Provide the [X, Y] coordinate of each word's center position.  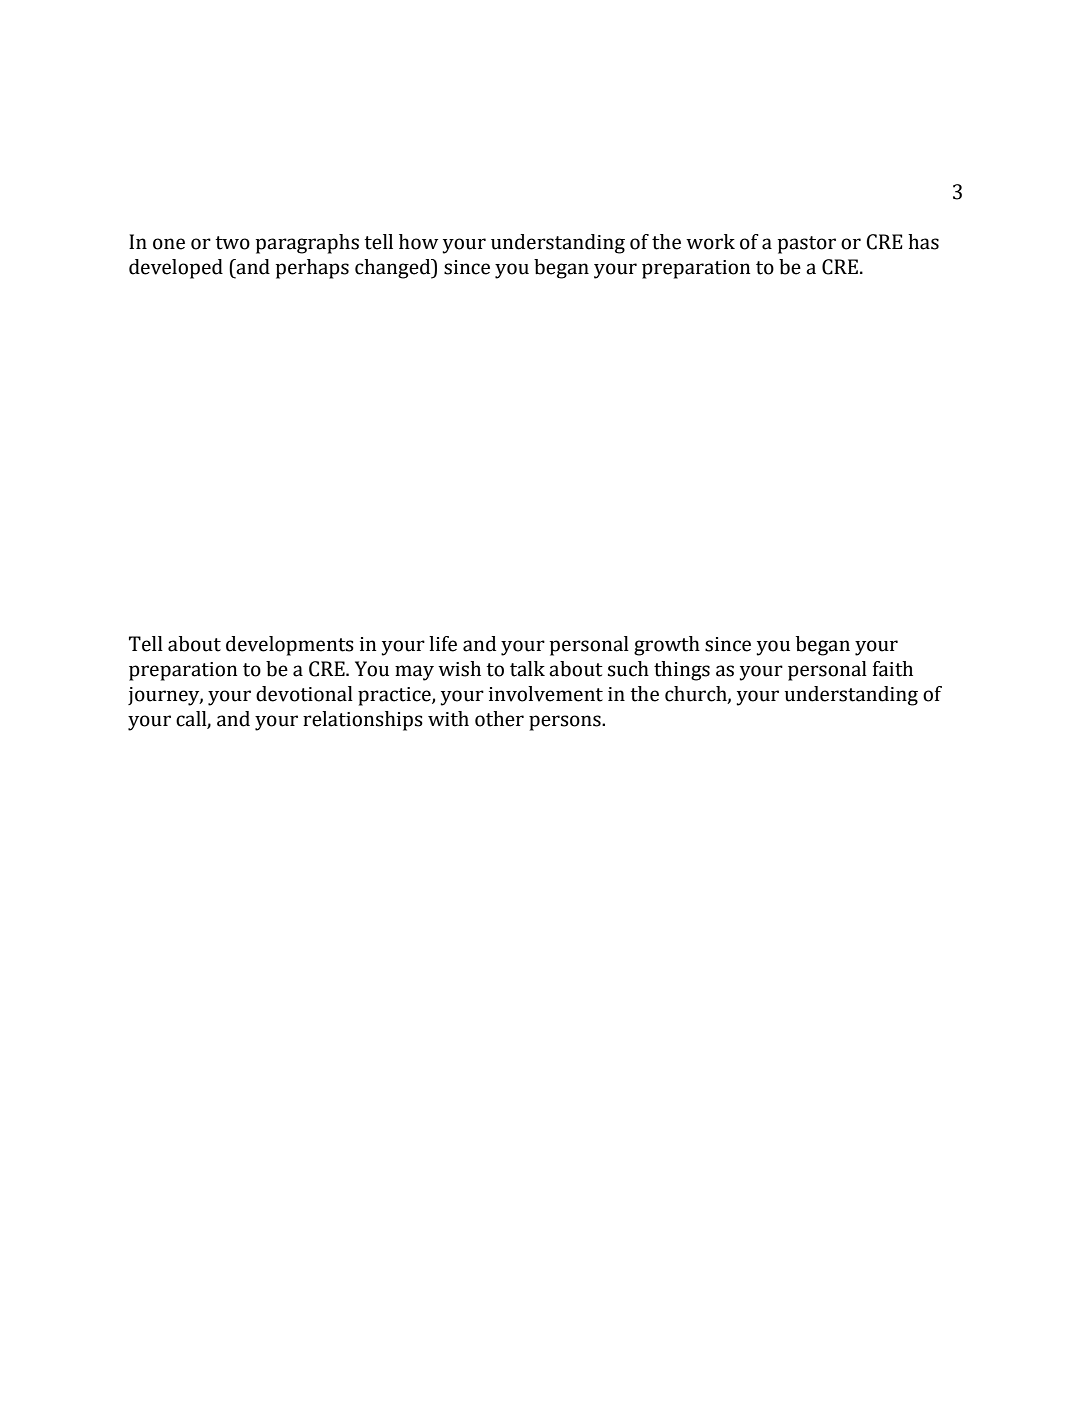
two [232, 243]
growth [667, 646]
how [418, 242]
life [443, 644]
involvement [546, 694]
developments [290, 646]
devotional [304, 694]
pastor [807, 245]
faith [893, 669]
